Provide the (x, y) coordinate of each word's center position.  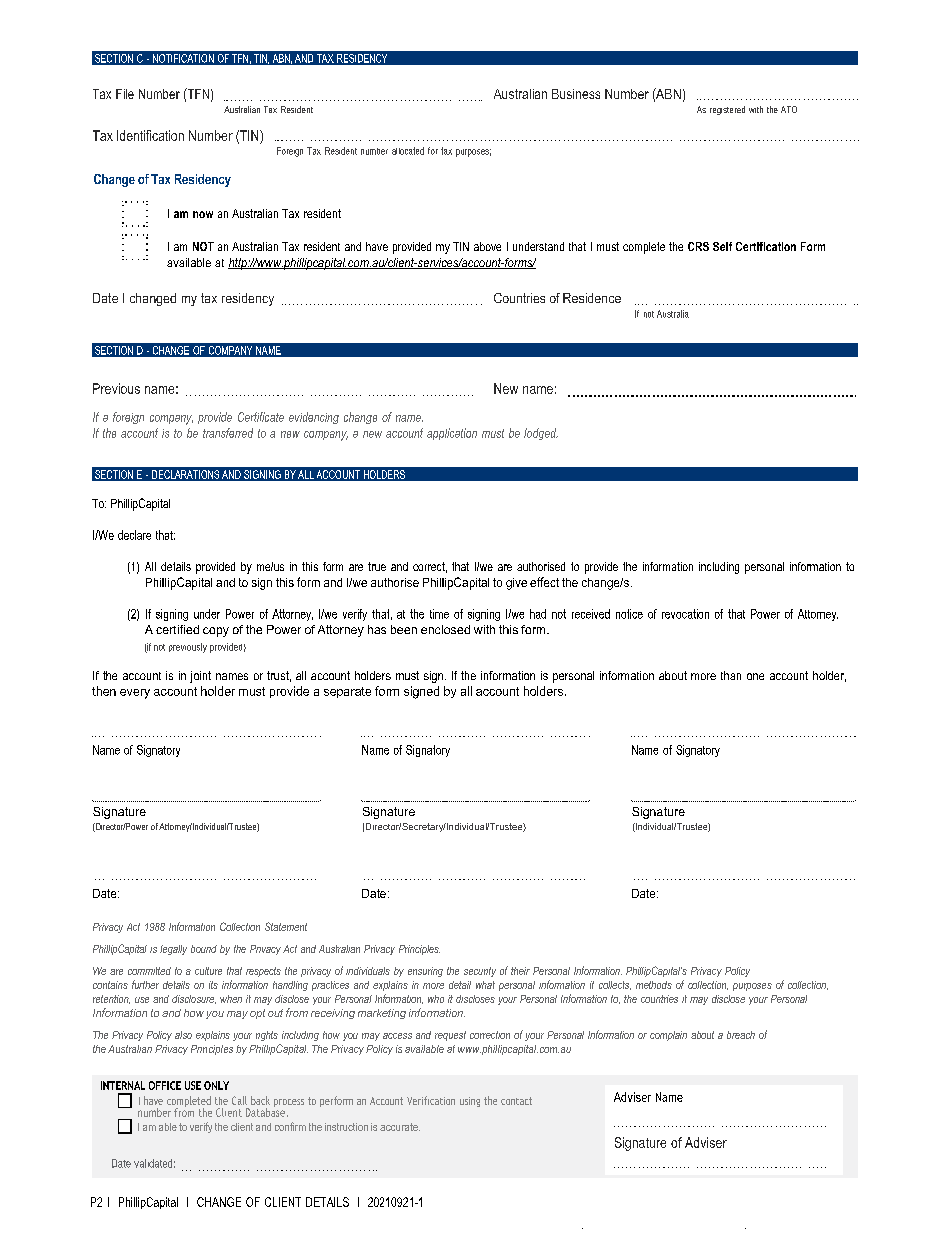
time (439, 614)
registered (727, 110)
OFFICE (165, 1085)
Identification (150, 135)
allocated (408, 151)
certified (177, 629)
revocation (685, 614)
